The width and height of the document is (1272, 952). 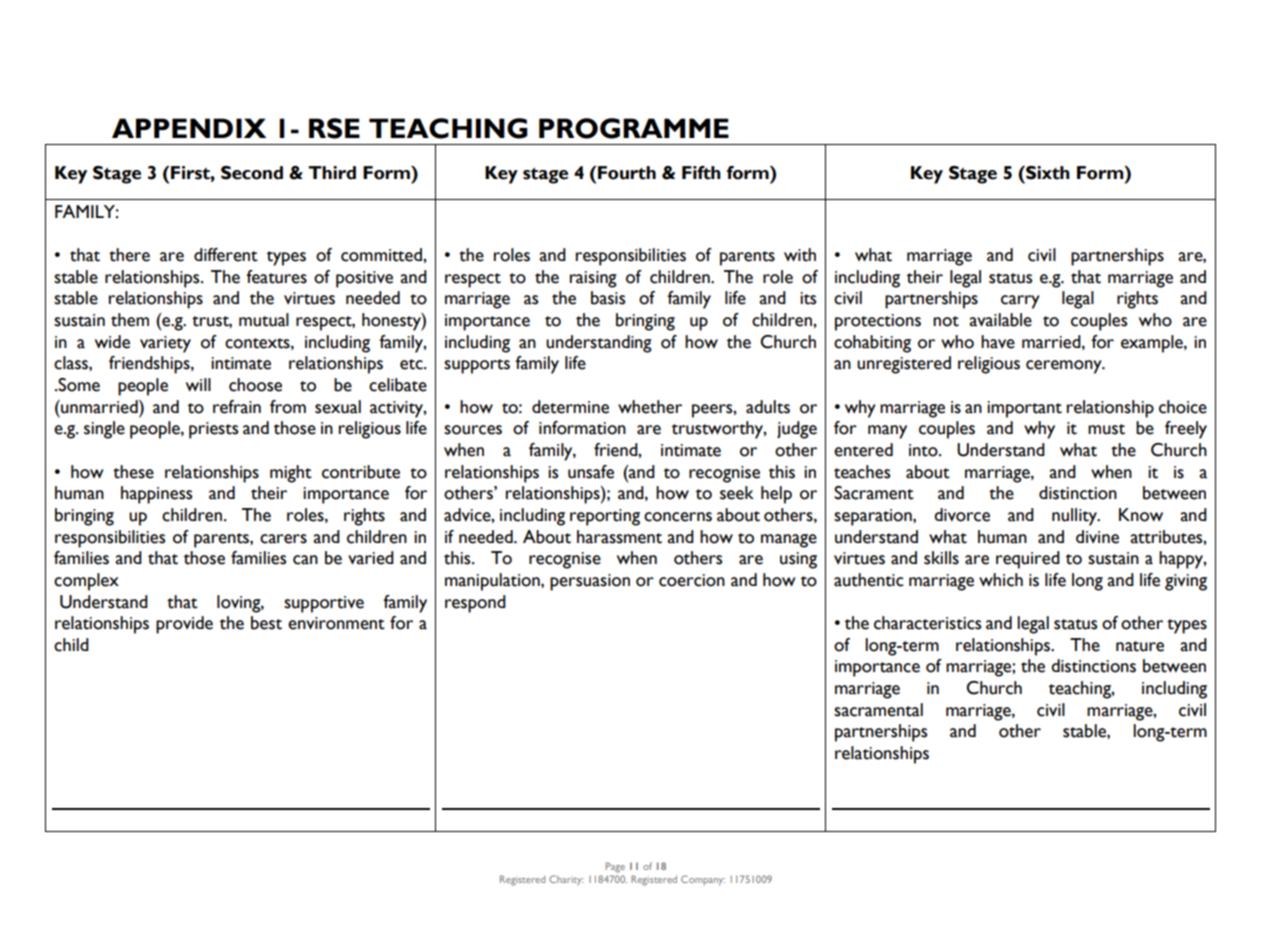 What do you see at coordinates (1024, 409) in the document?
I see `important` at bounding box center [1024, 409].
